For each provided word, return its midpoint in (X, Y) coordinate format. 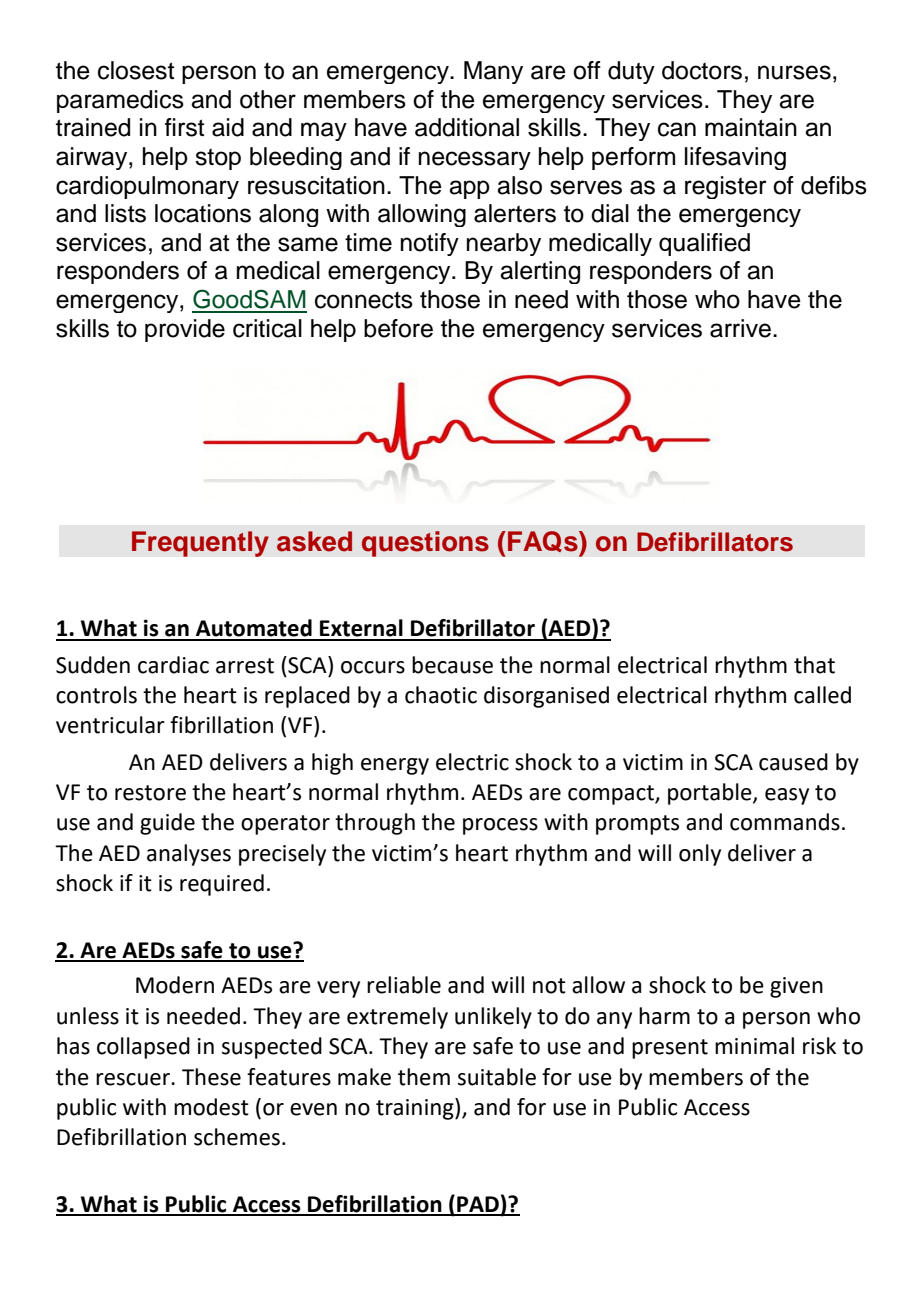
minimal (754, 1046)
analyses (189, 855)
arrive (740, 328)
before (398, 328)
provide (185, 330)
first (184, 127)
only (700, 855)
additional (467, 127)
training (416, 1109)
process (500, 826)
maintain (751, 127)
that (814, 665)
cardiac (173, 665)
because (452, 665)
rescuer (134, 1079)
